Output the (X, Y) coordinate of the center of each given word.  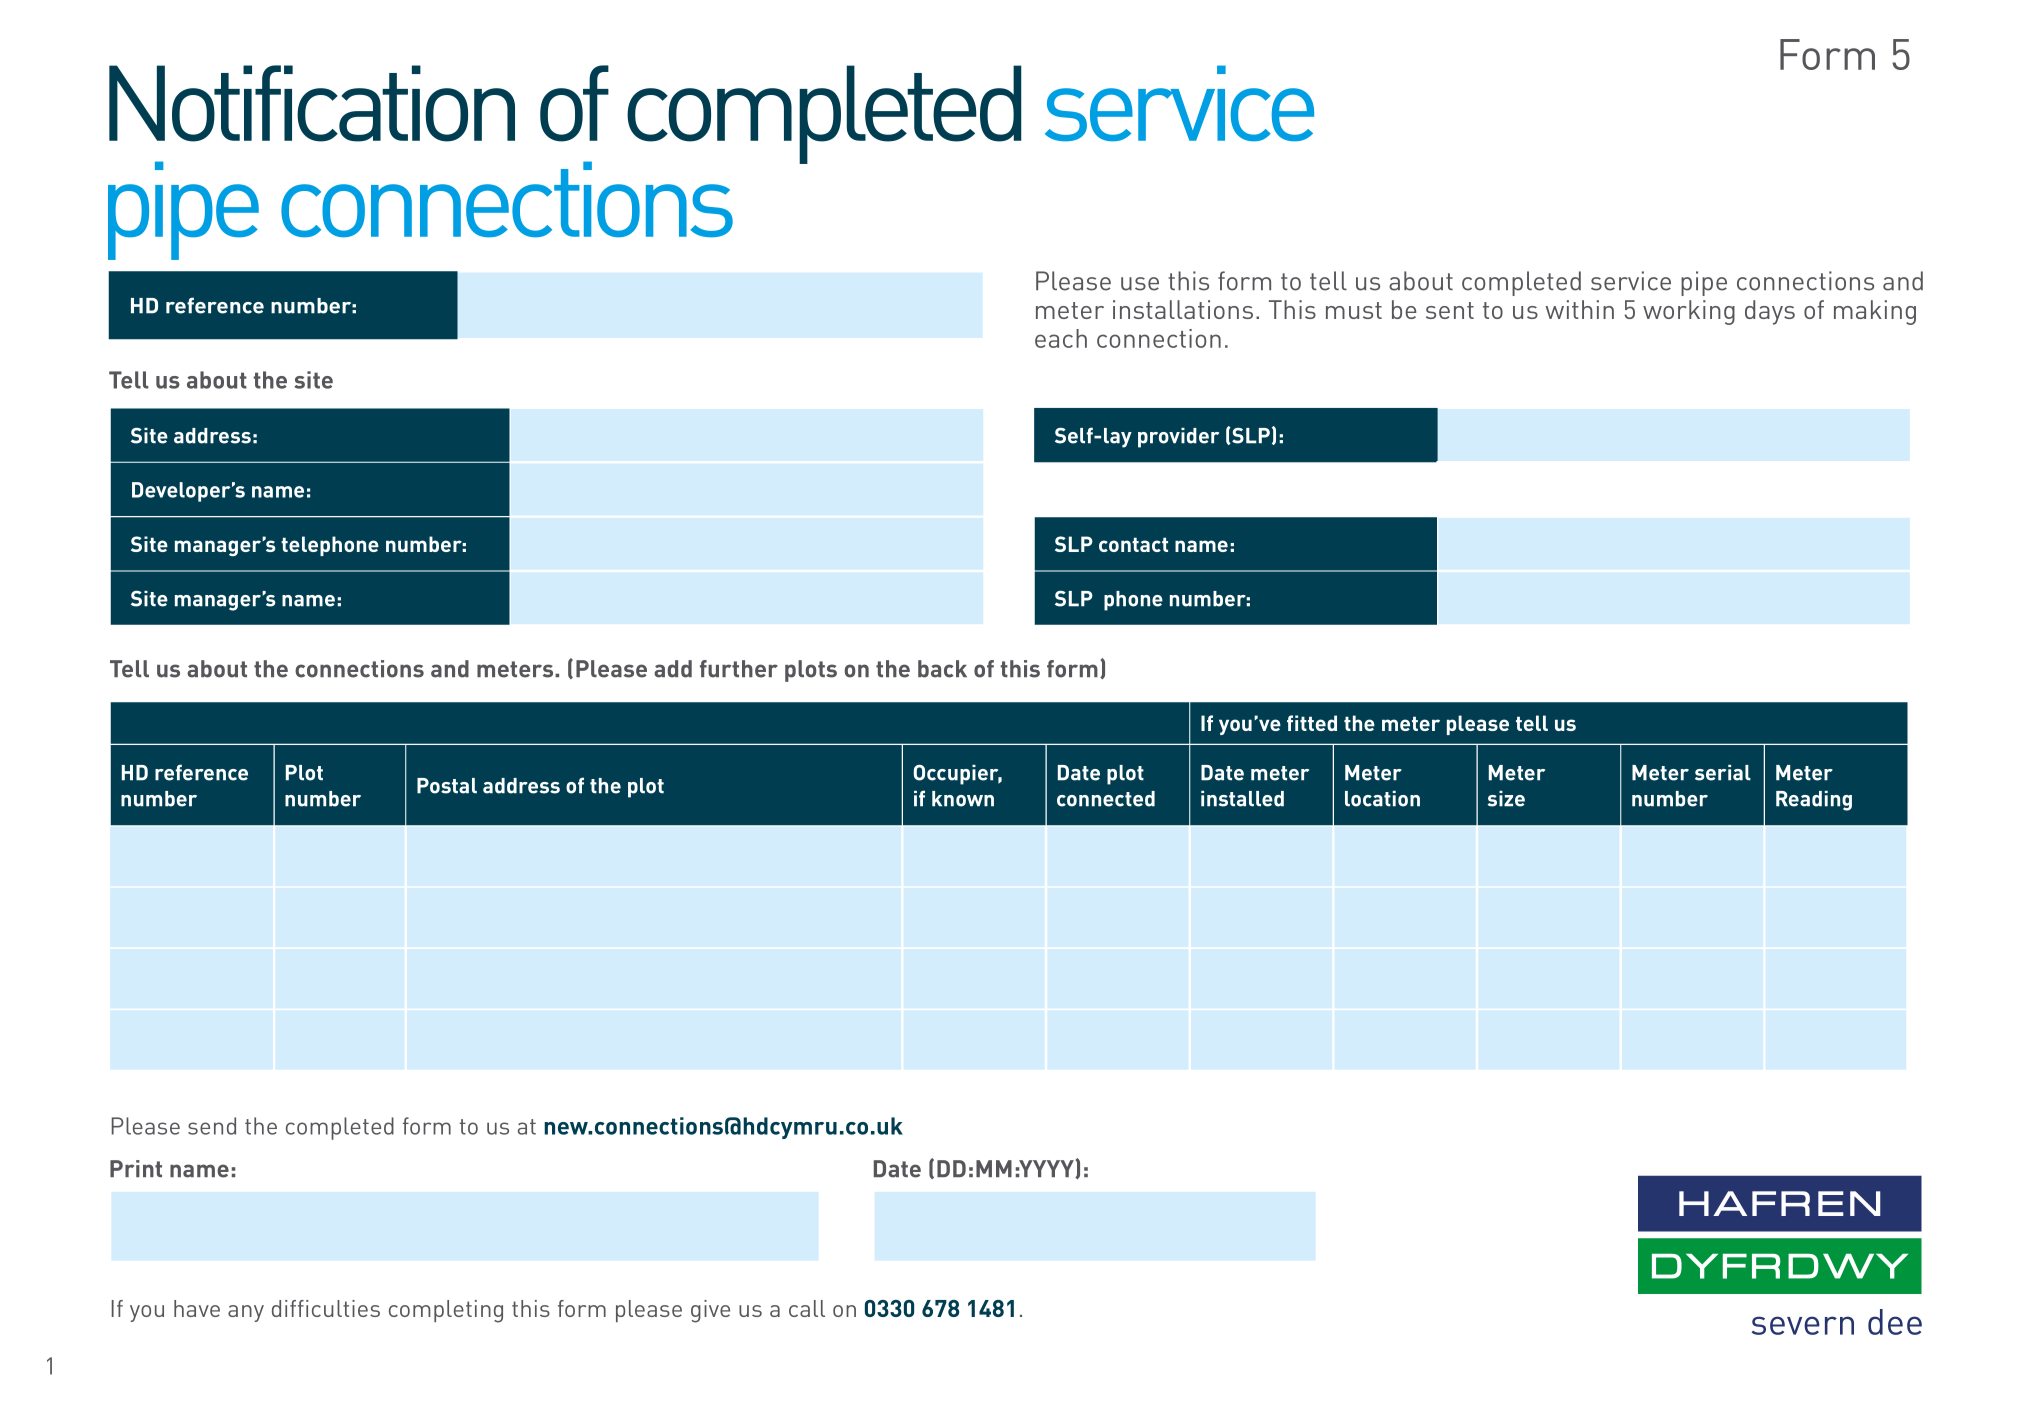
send (212, 1126)
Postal (447, 786)
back (942, 669)
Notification (312, 103)
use (1140, 284)
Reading (1814, 801)
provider (1178, 438)
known (963, 799)
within (1579, 309)
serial (1723, 773)
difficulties (326, 1308)
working (1689, 312)
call (807, 1308)
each (1061, 338)
